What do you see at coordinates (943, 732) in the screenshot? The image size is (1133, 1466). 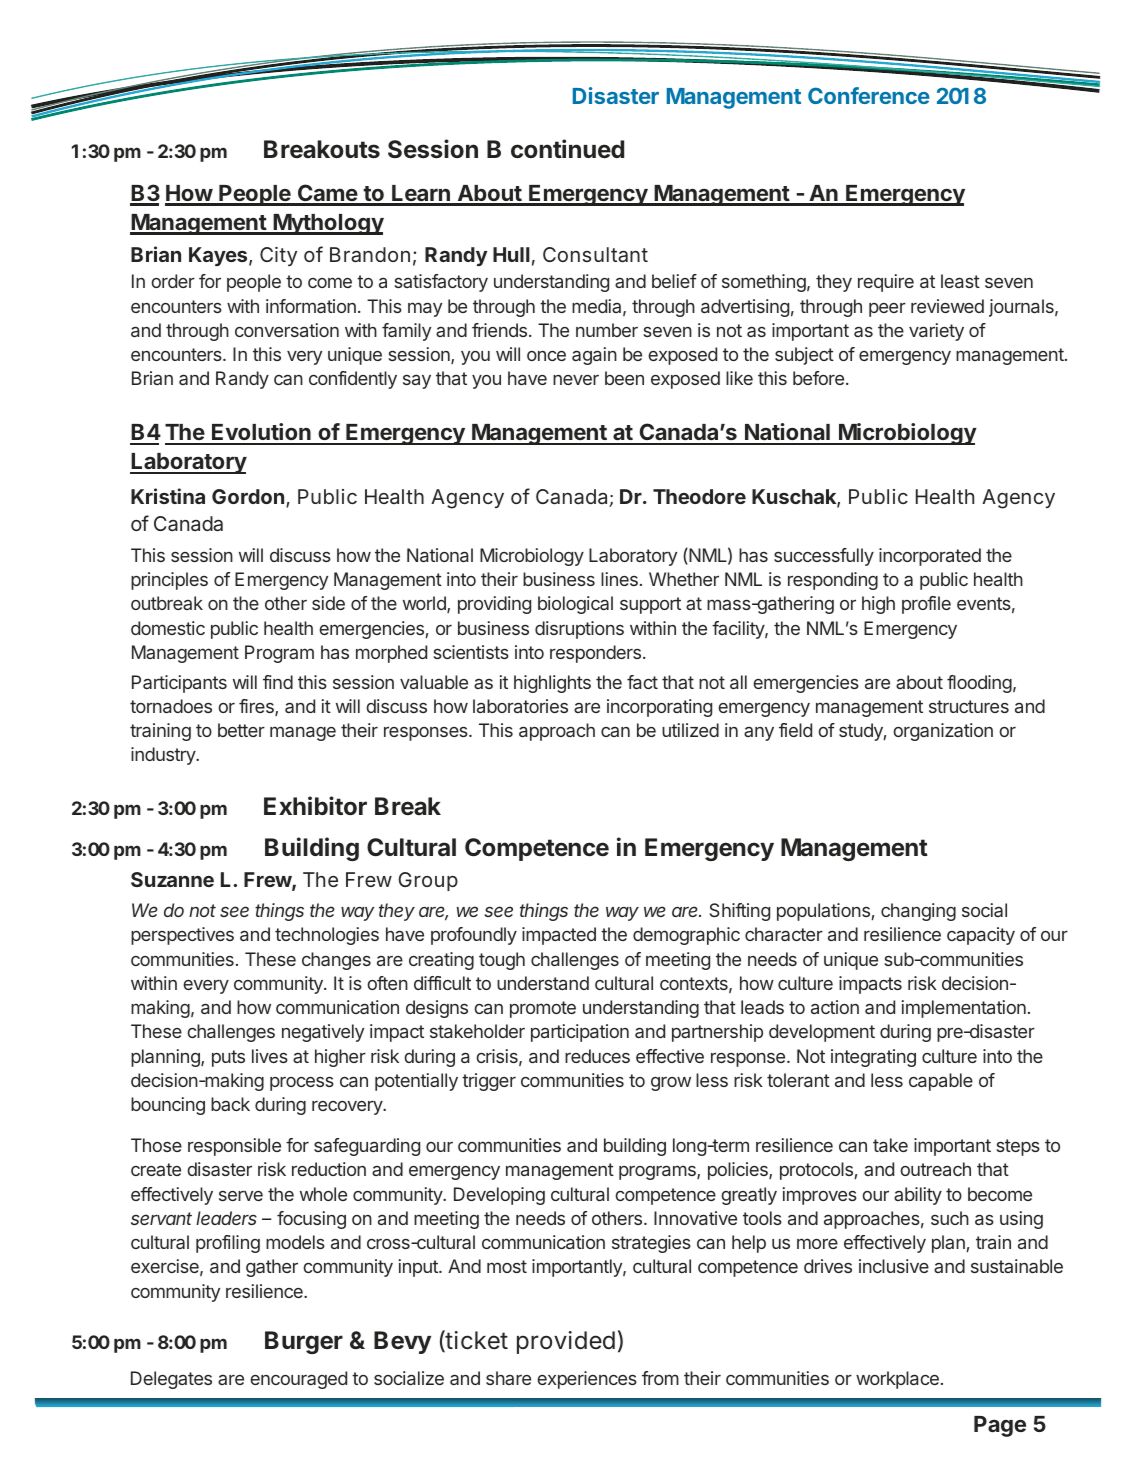 I see `organization` at bounding box center [943, 732].
